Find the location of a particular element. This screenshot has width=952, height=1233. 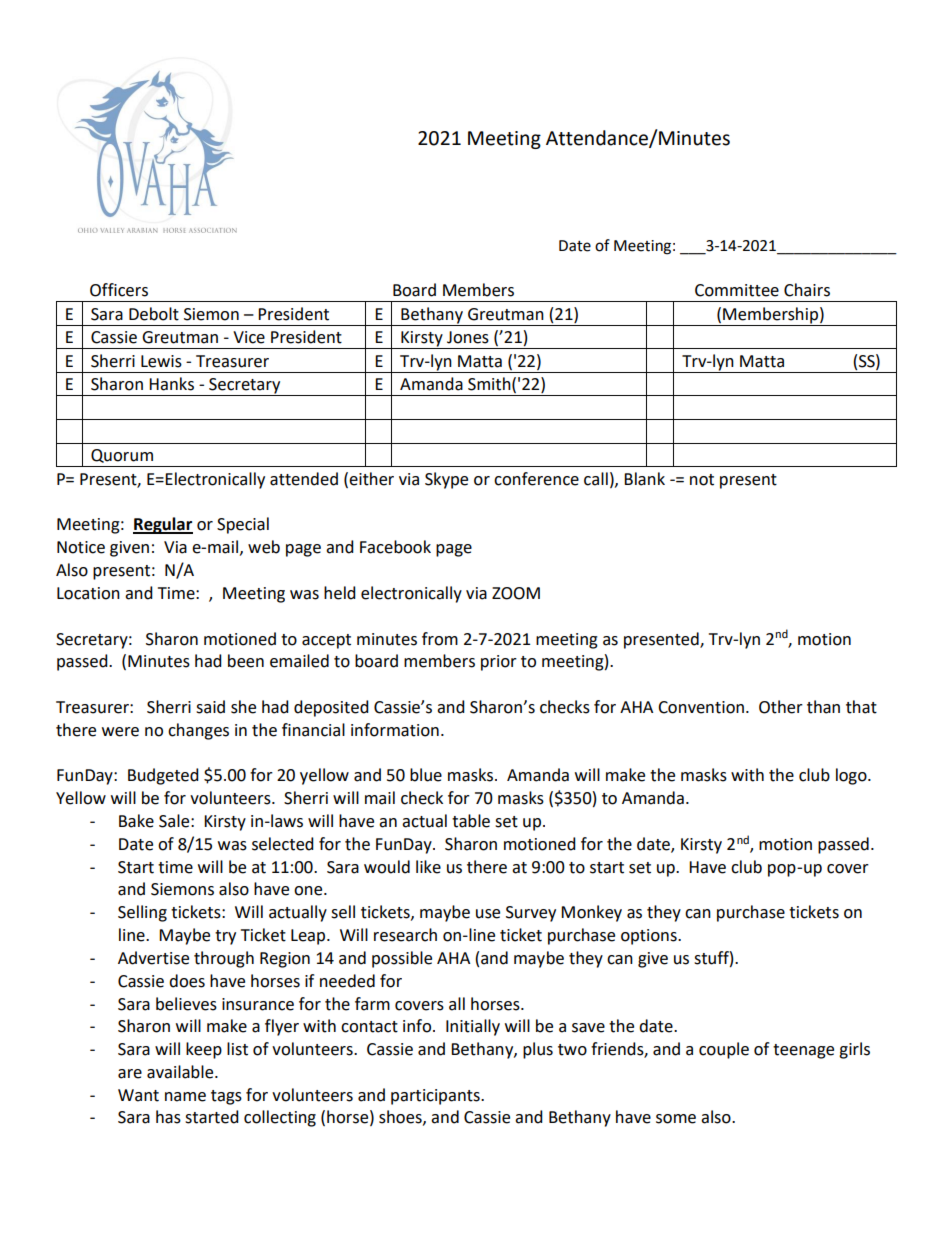

Officers is located at coordinates (119, 290).
